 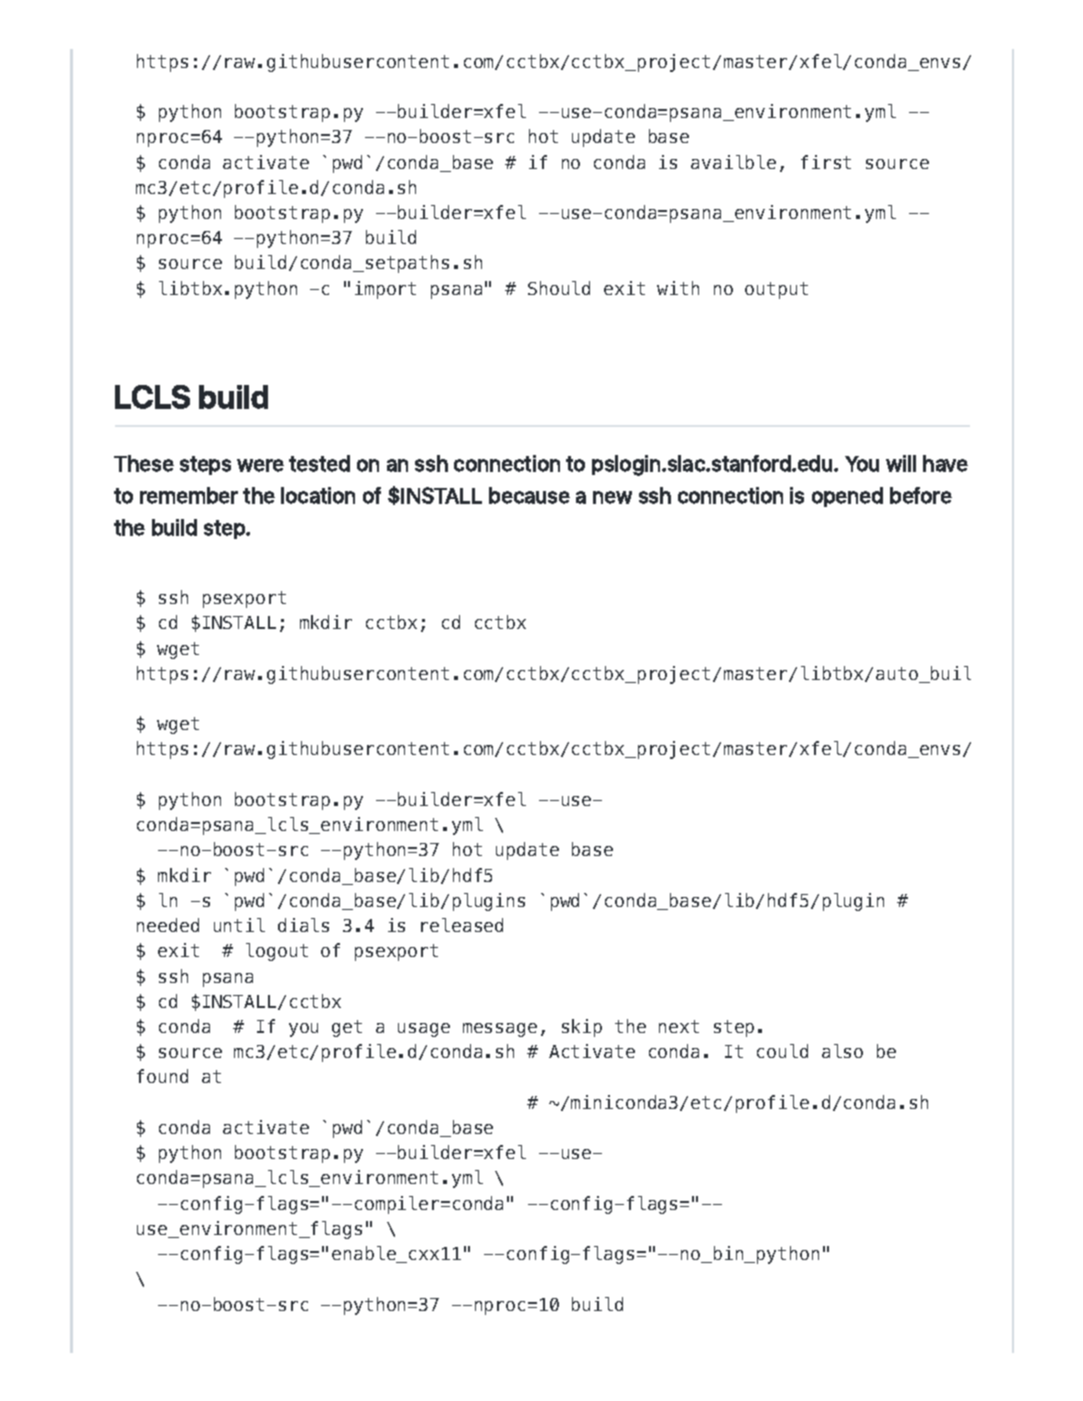 What do you see at coordinates (826, 162) in the image?
I see `first` at bounding box center [826, 162].
